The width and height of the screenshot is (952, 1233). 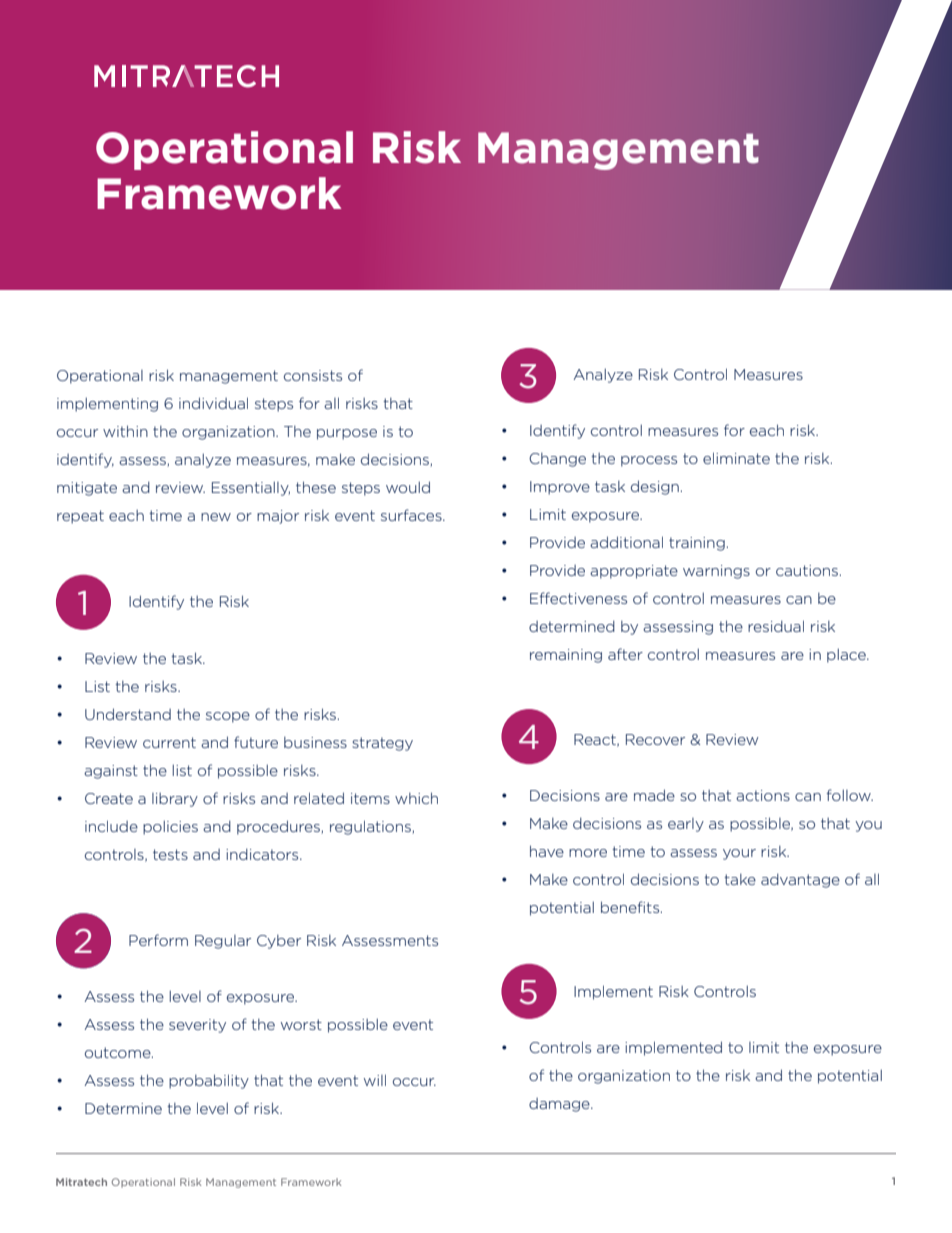 What do you see at coordinates (547, 851) in the screenshot?
I see `have` at bounding box center [547, 851].
